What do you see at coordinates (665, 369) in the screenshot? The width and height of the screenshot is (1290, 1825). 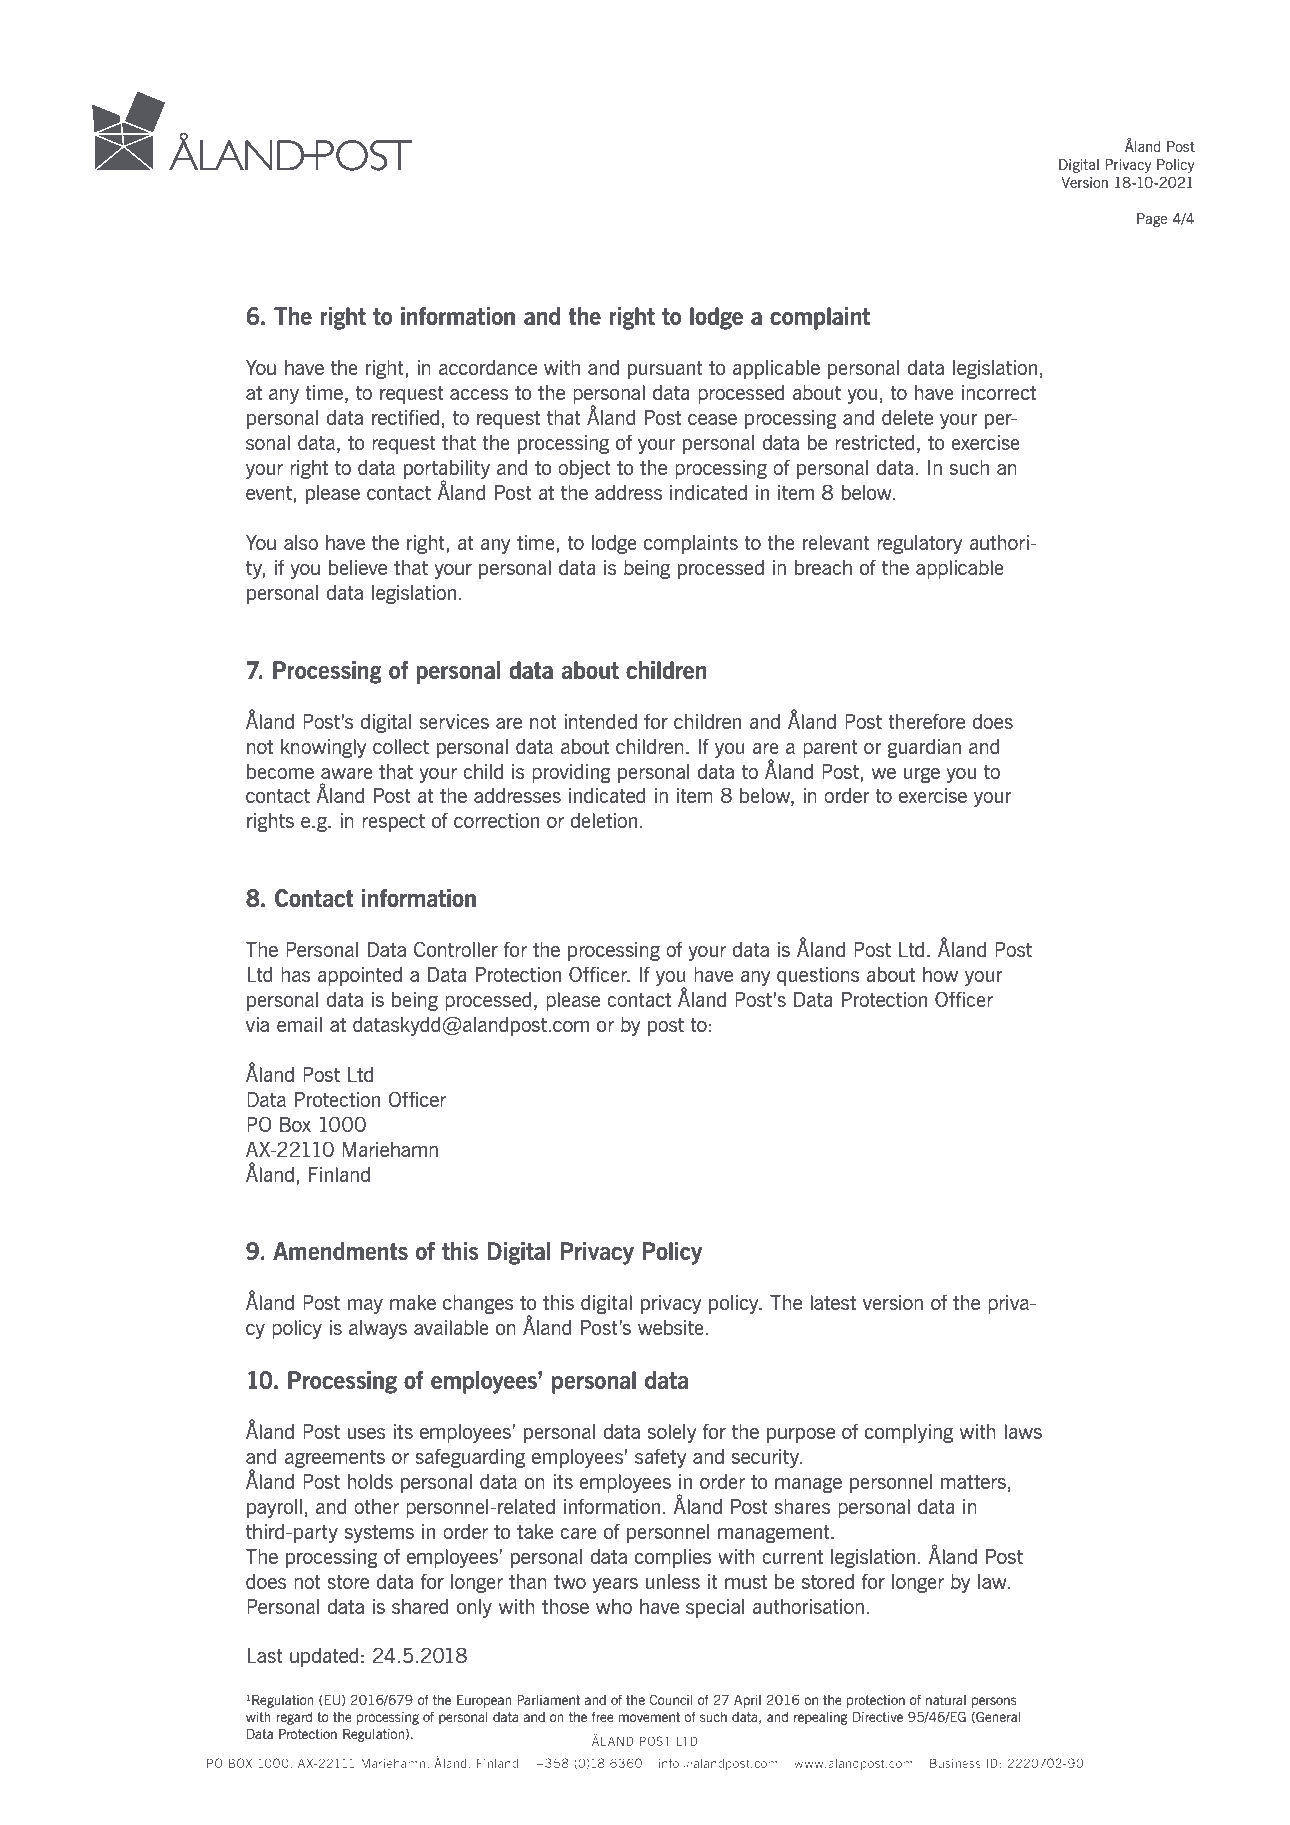 I see `pursuant` at bounding box center [665, 369].
